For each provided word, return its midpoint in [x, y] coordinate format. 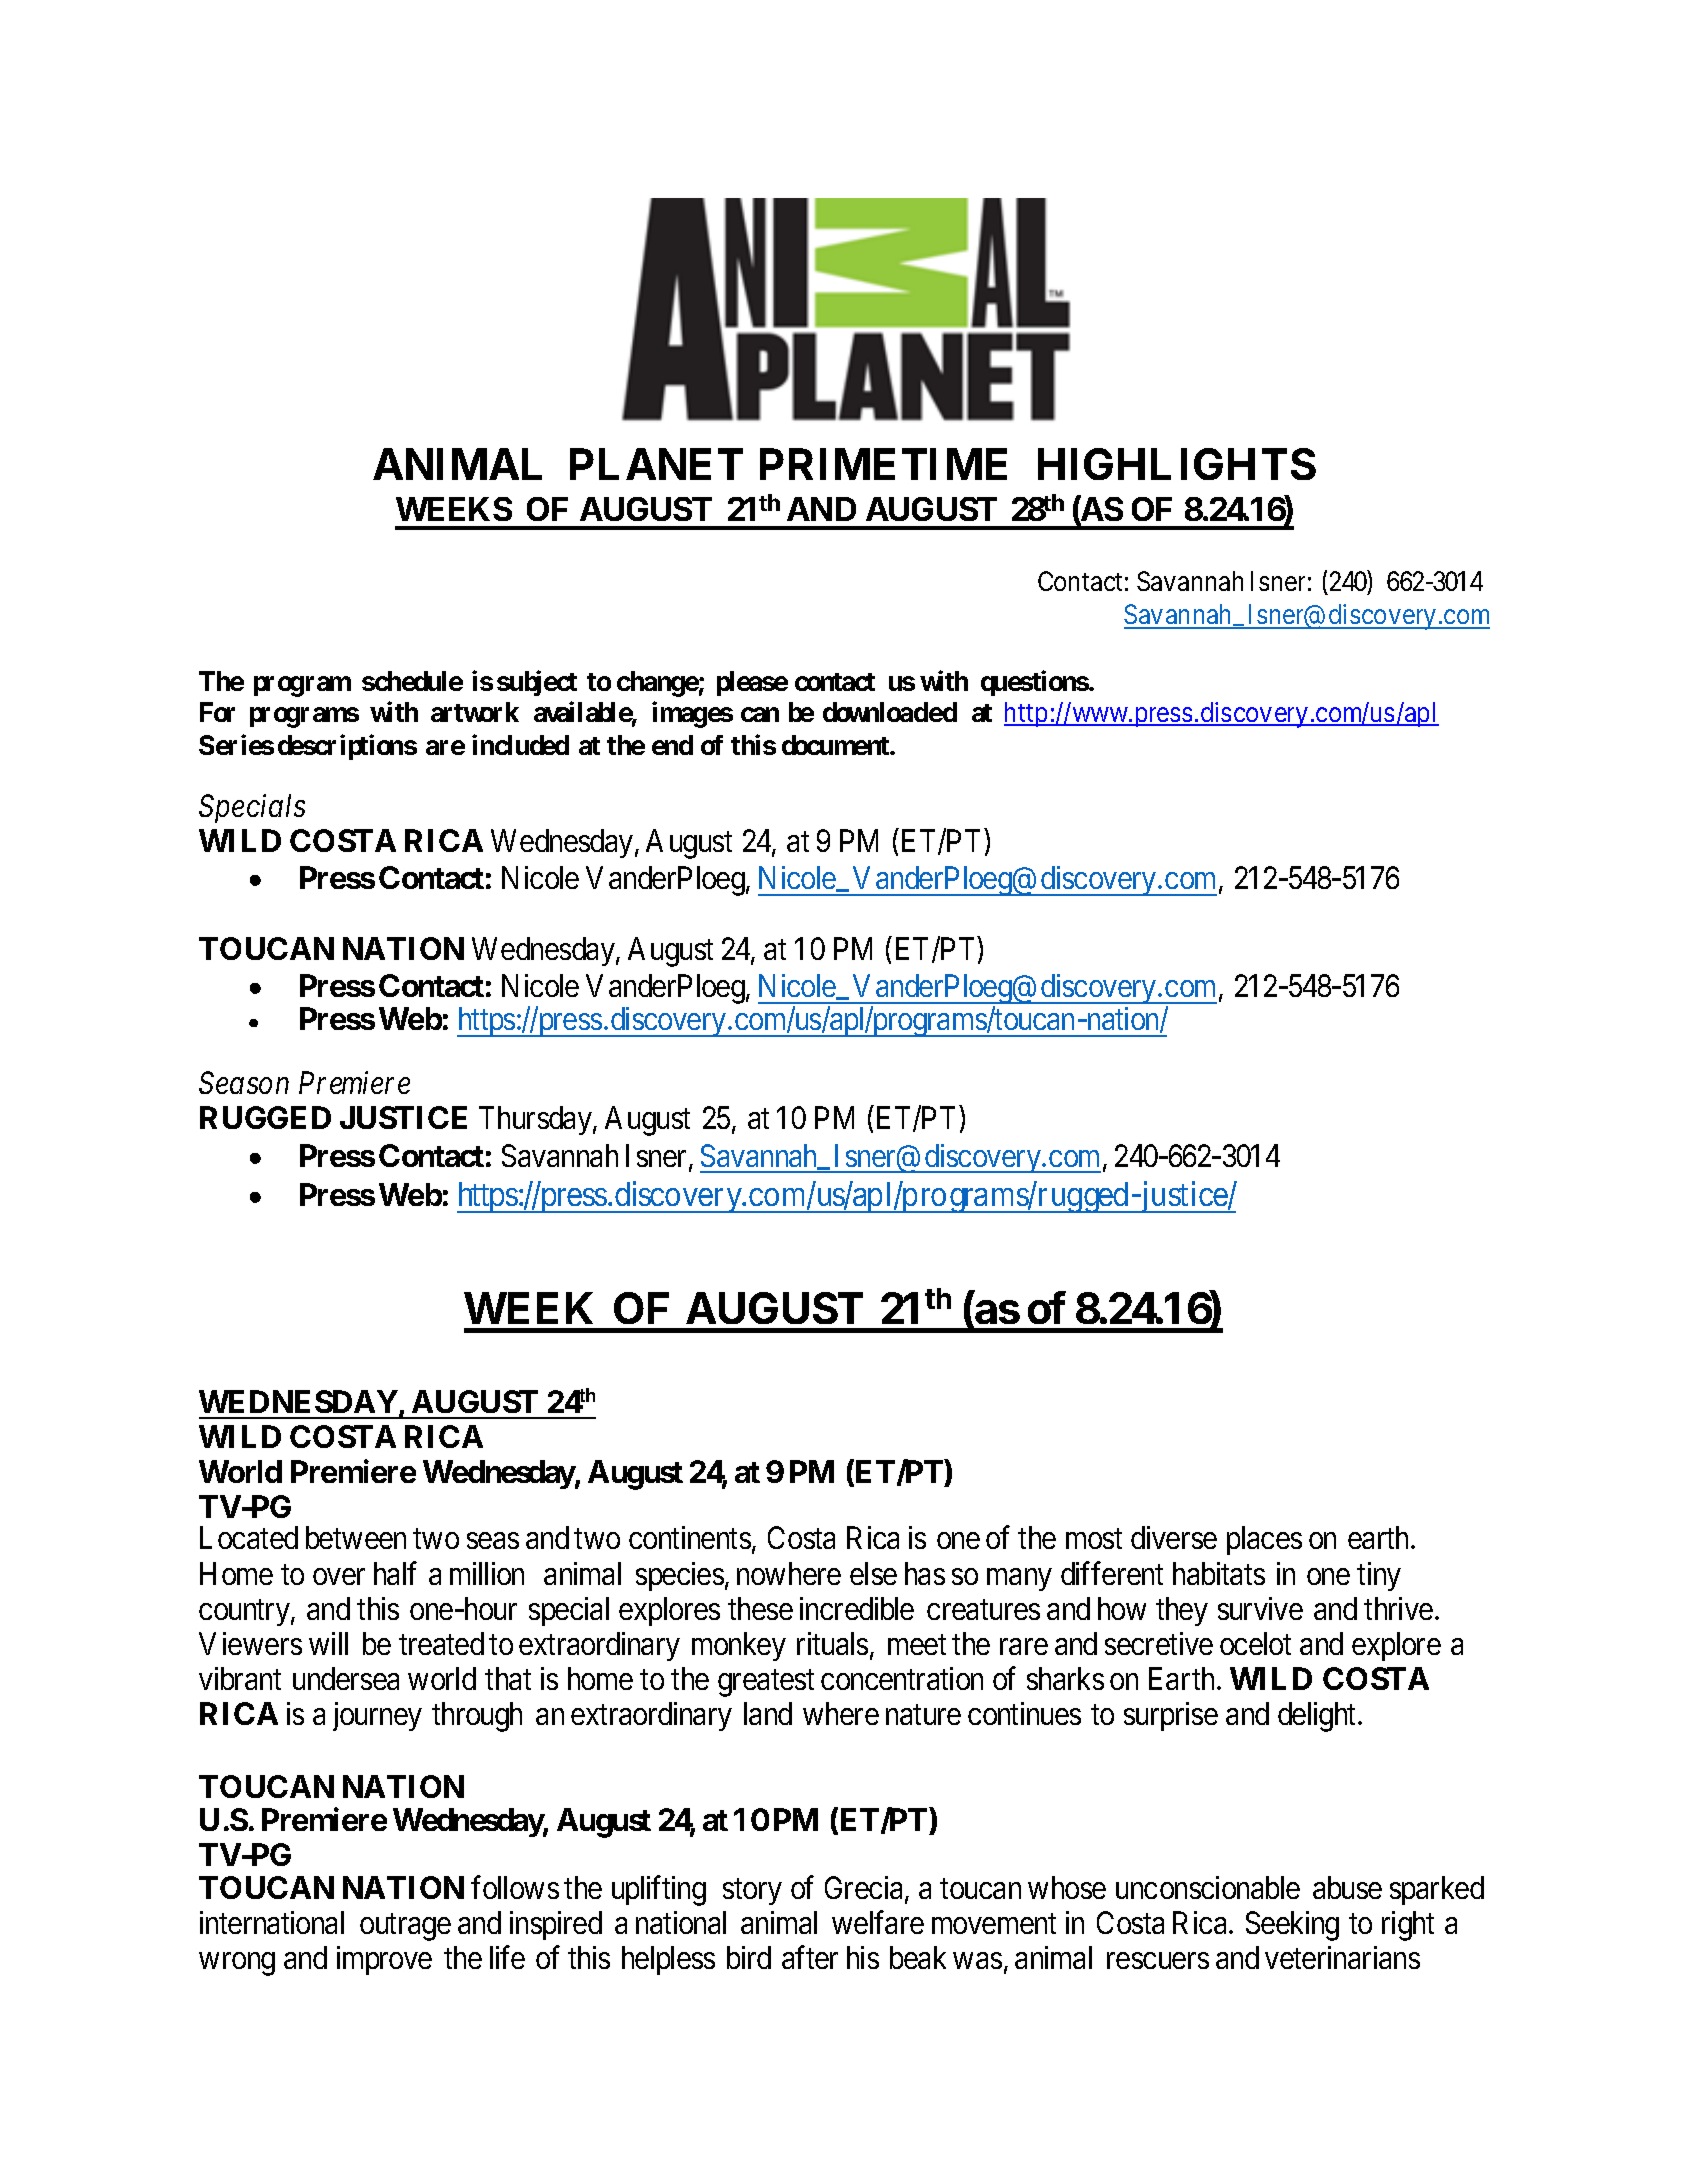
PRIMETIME [883, 464]
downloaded [890, 712]
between [356, 1537]
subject [537, 683]
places [1264, 1540]
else [873, 1573]
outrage [405, 1927]
